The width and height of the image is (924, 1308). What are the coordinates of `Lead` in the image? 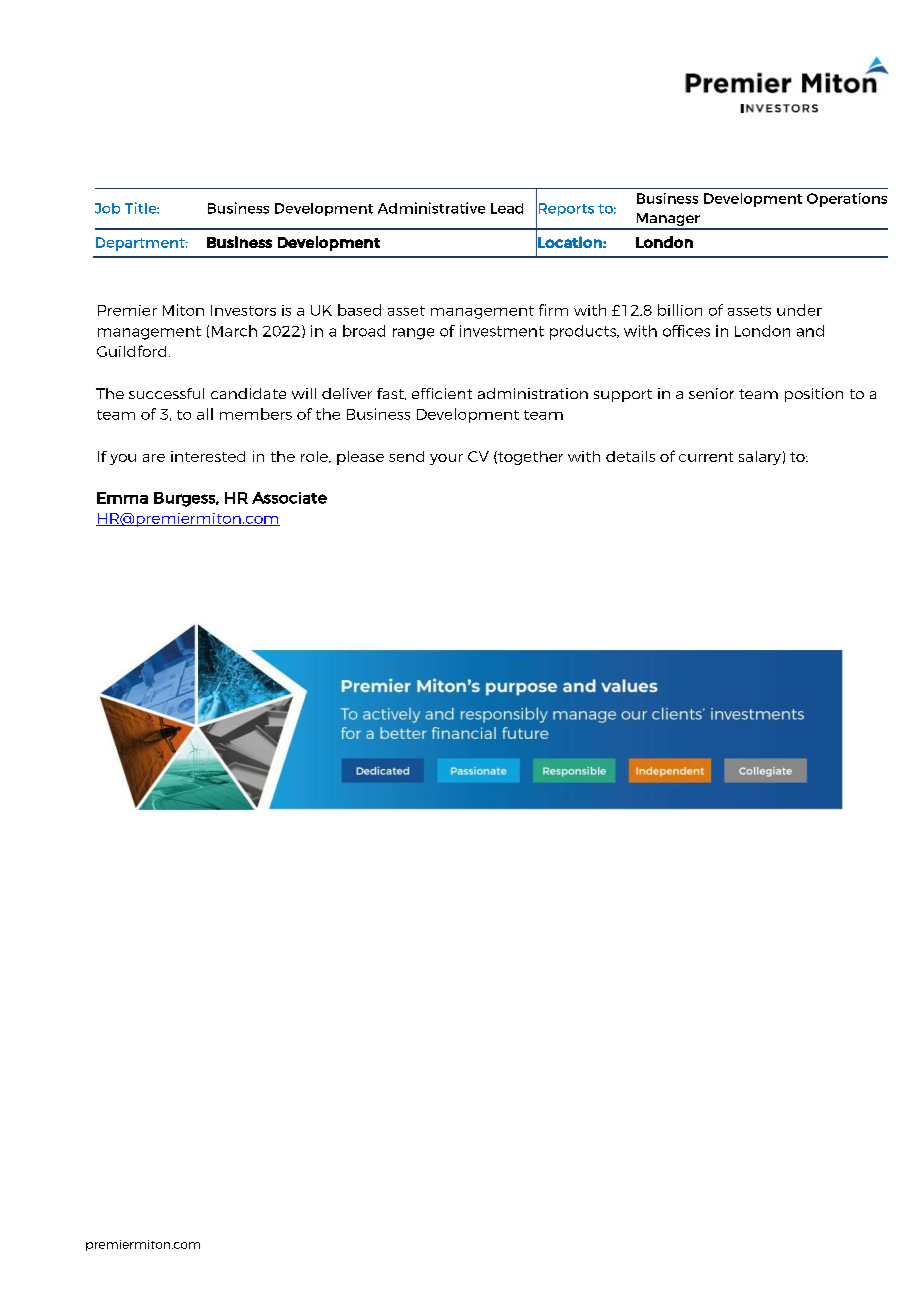 It's located at (507, 208).
